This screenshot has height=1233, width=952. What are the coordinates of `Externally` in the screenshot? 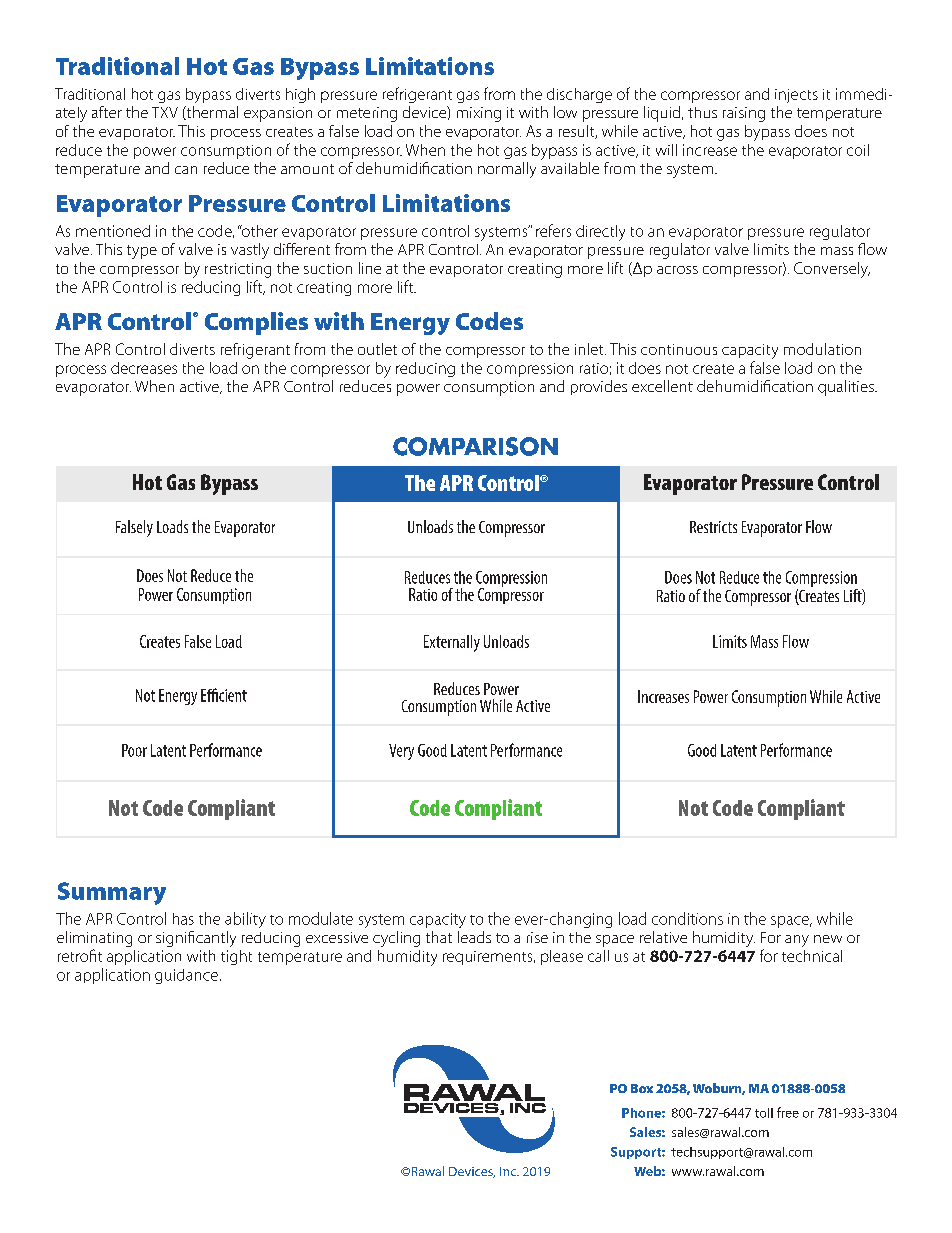 It's located at (452, 643).
